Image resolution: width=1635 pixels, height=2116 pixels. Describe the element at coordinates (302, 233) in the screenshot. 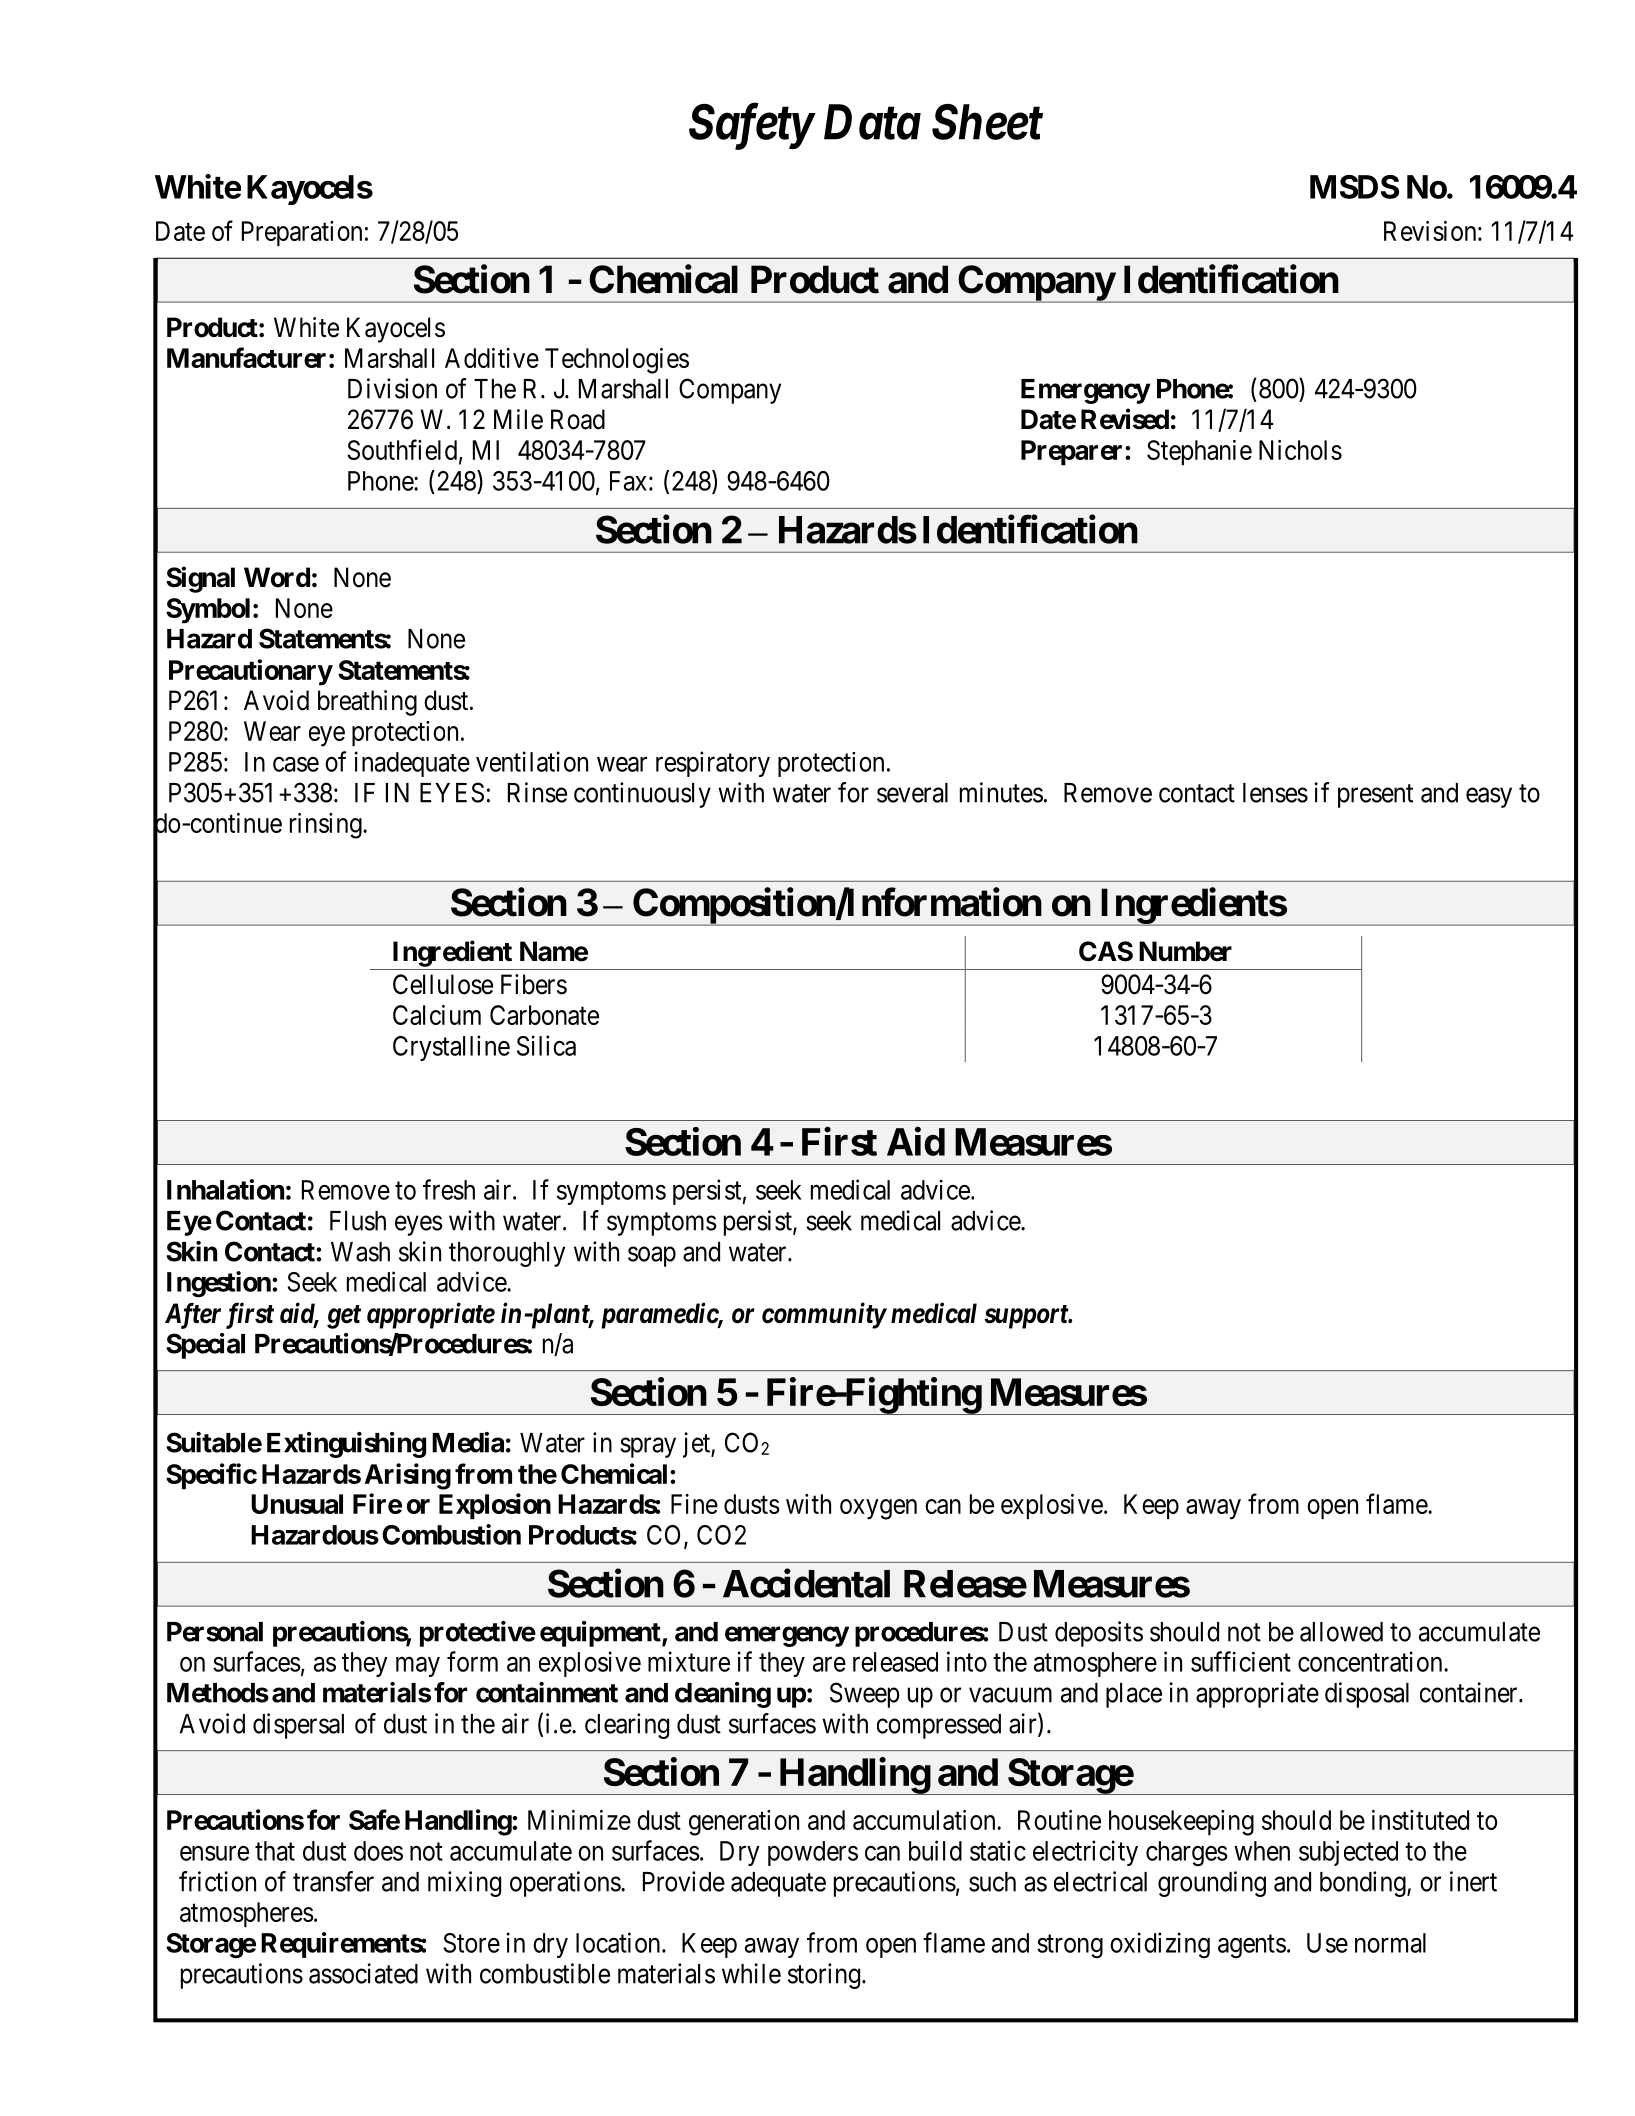

I see `Preparation` at that location.
